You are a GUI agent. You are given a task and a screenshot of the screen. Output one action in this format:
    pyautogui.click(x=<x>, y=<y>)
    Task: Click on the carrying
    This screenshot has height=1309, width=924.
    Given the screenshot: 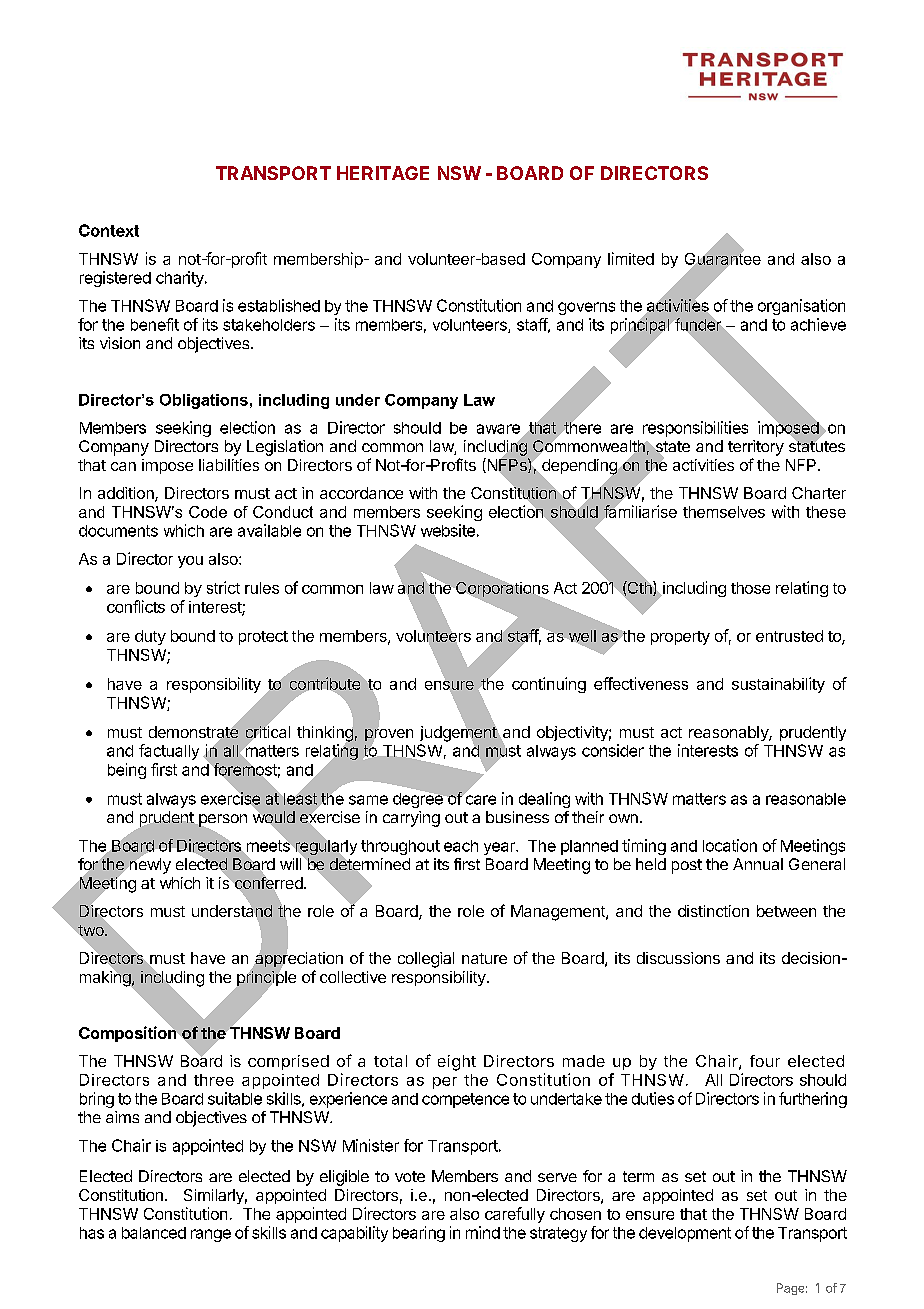 What is the action you would take?
    pyautogui.click(x=411, y=819)
